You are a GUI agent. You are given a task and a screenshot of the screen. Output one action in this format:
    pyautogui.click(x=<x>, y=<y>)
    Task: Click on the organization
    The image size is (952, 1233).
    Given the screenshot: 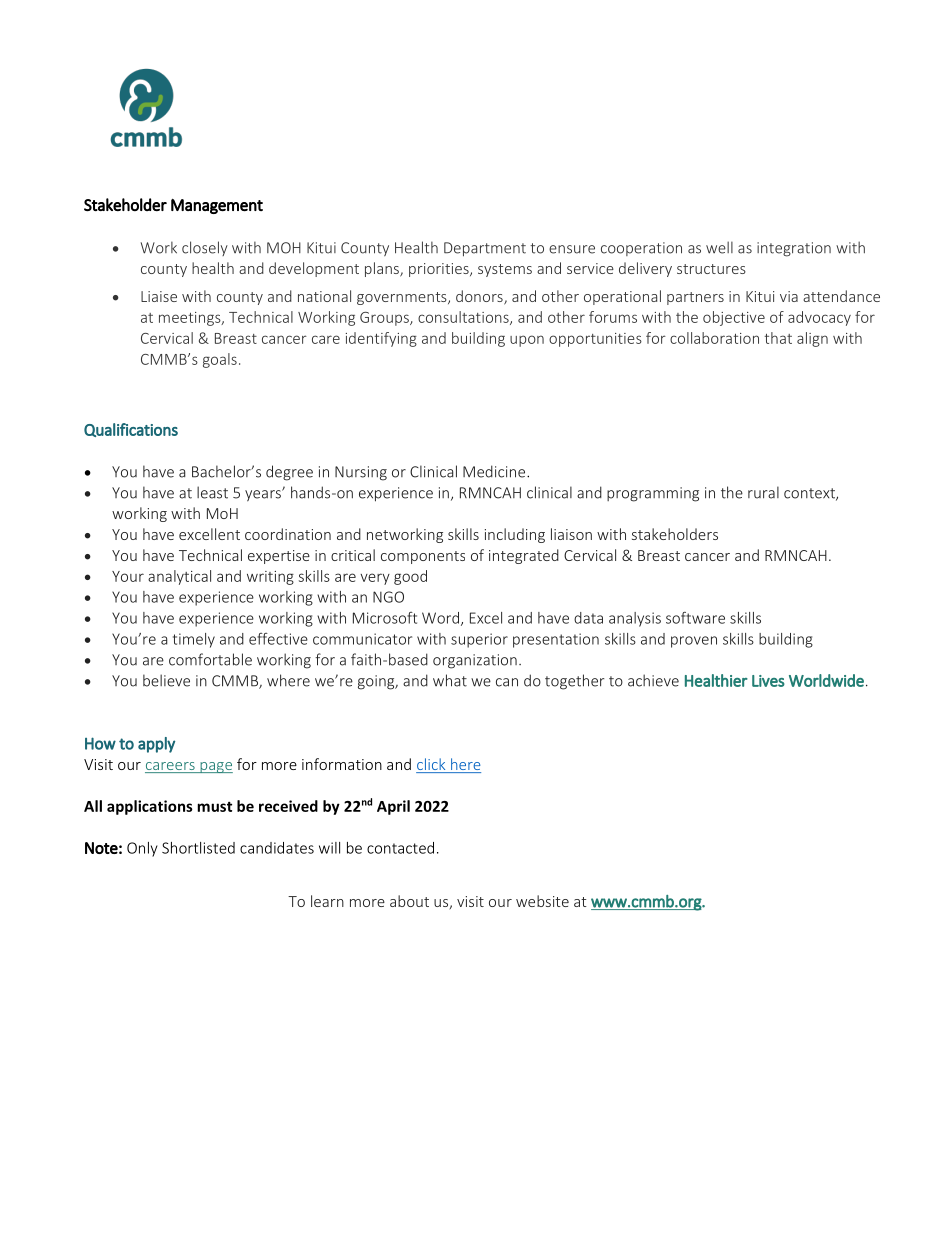 What is the action you would take?
    pyautogui.click(x=475, y=661)
